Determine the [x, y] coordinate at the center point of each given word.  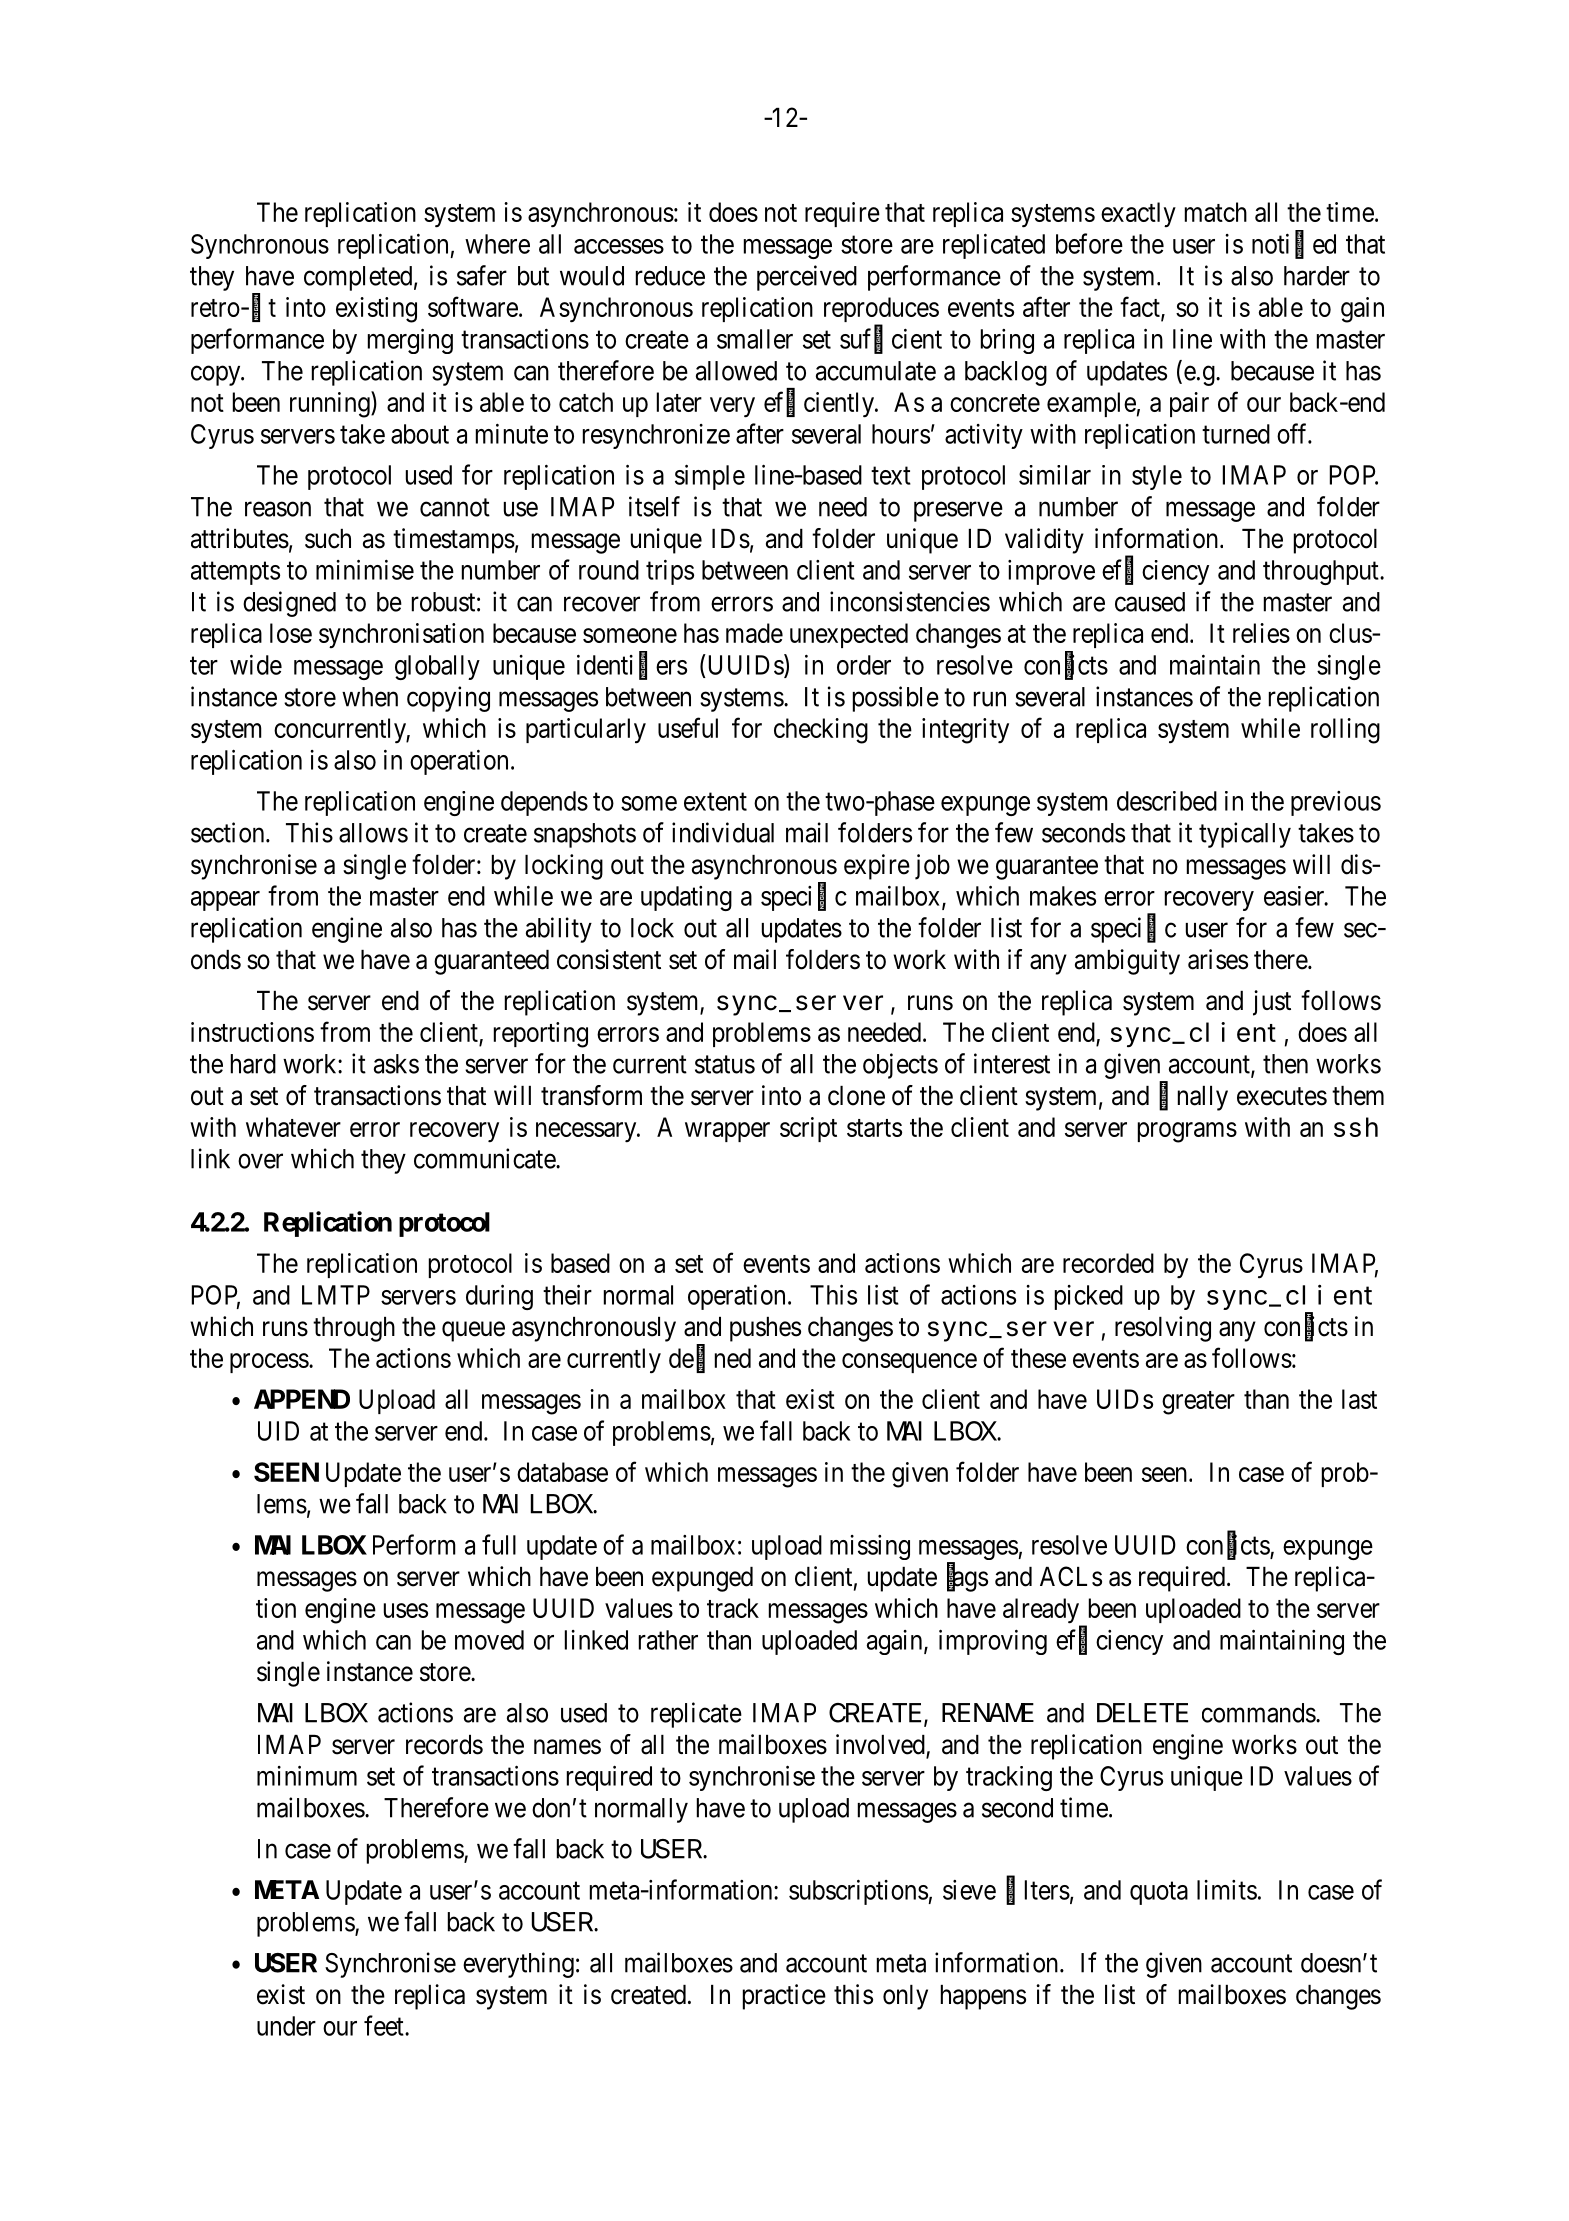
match [1216, 212]
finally [1193, 1098]
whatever [293, 1127]
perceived [807, 278]
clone [856, 1096]
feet [385, 2025]
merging [410, 341]
